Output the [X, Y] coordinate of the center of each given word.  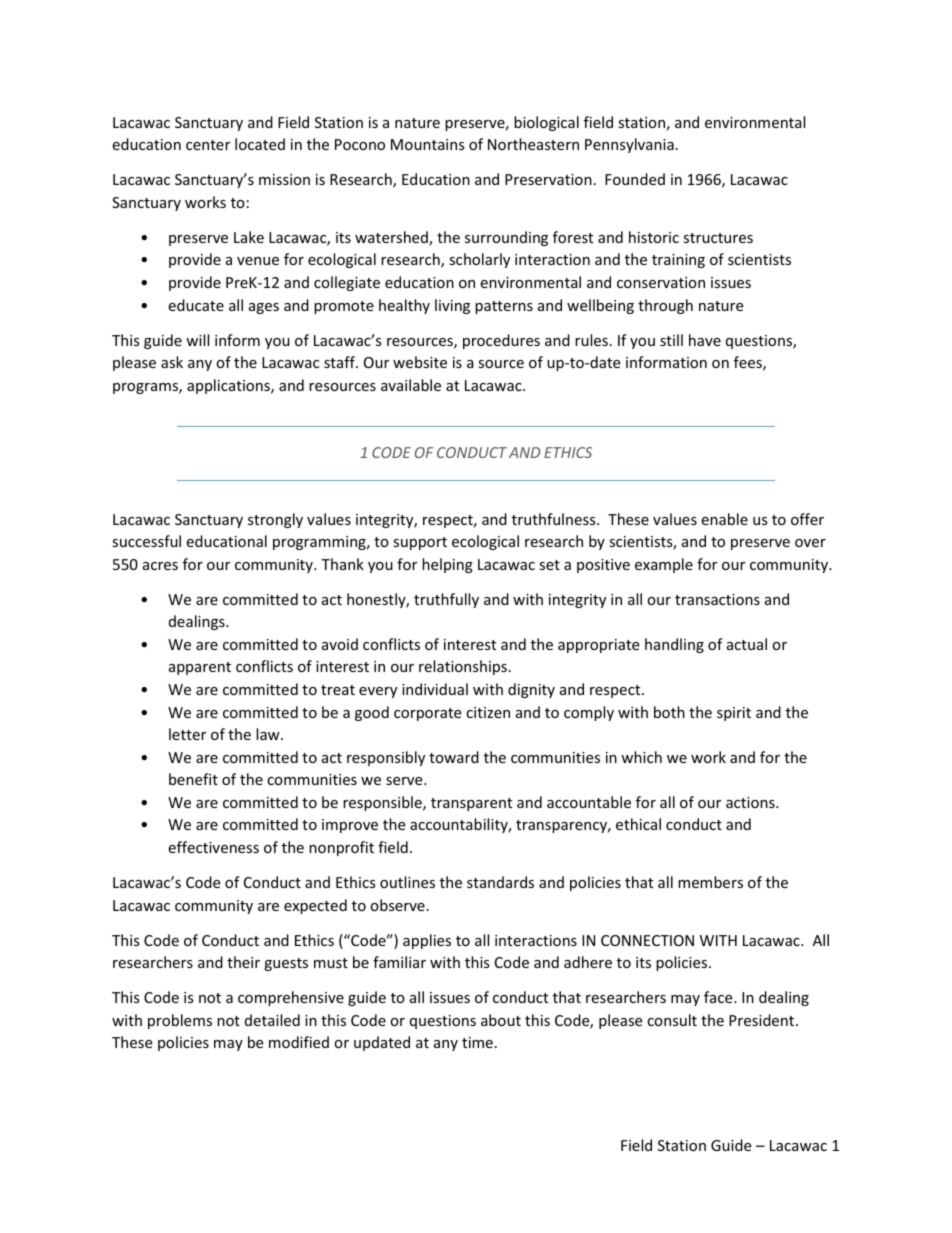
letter [187, 734]
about [501, 1020]
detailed [272, 1020]
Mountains [428, 144]
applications [229, 386]
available [411, 385]
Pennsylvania [629, 145]
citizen [488, 712]
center [208, 145]
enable [724, 519]
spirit [734, 714]
